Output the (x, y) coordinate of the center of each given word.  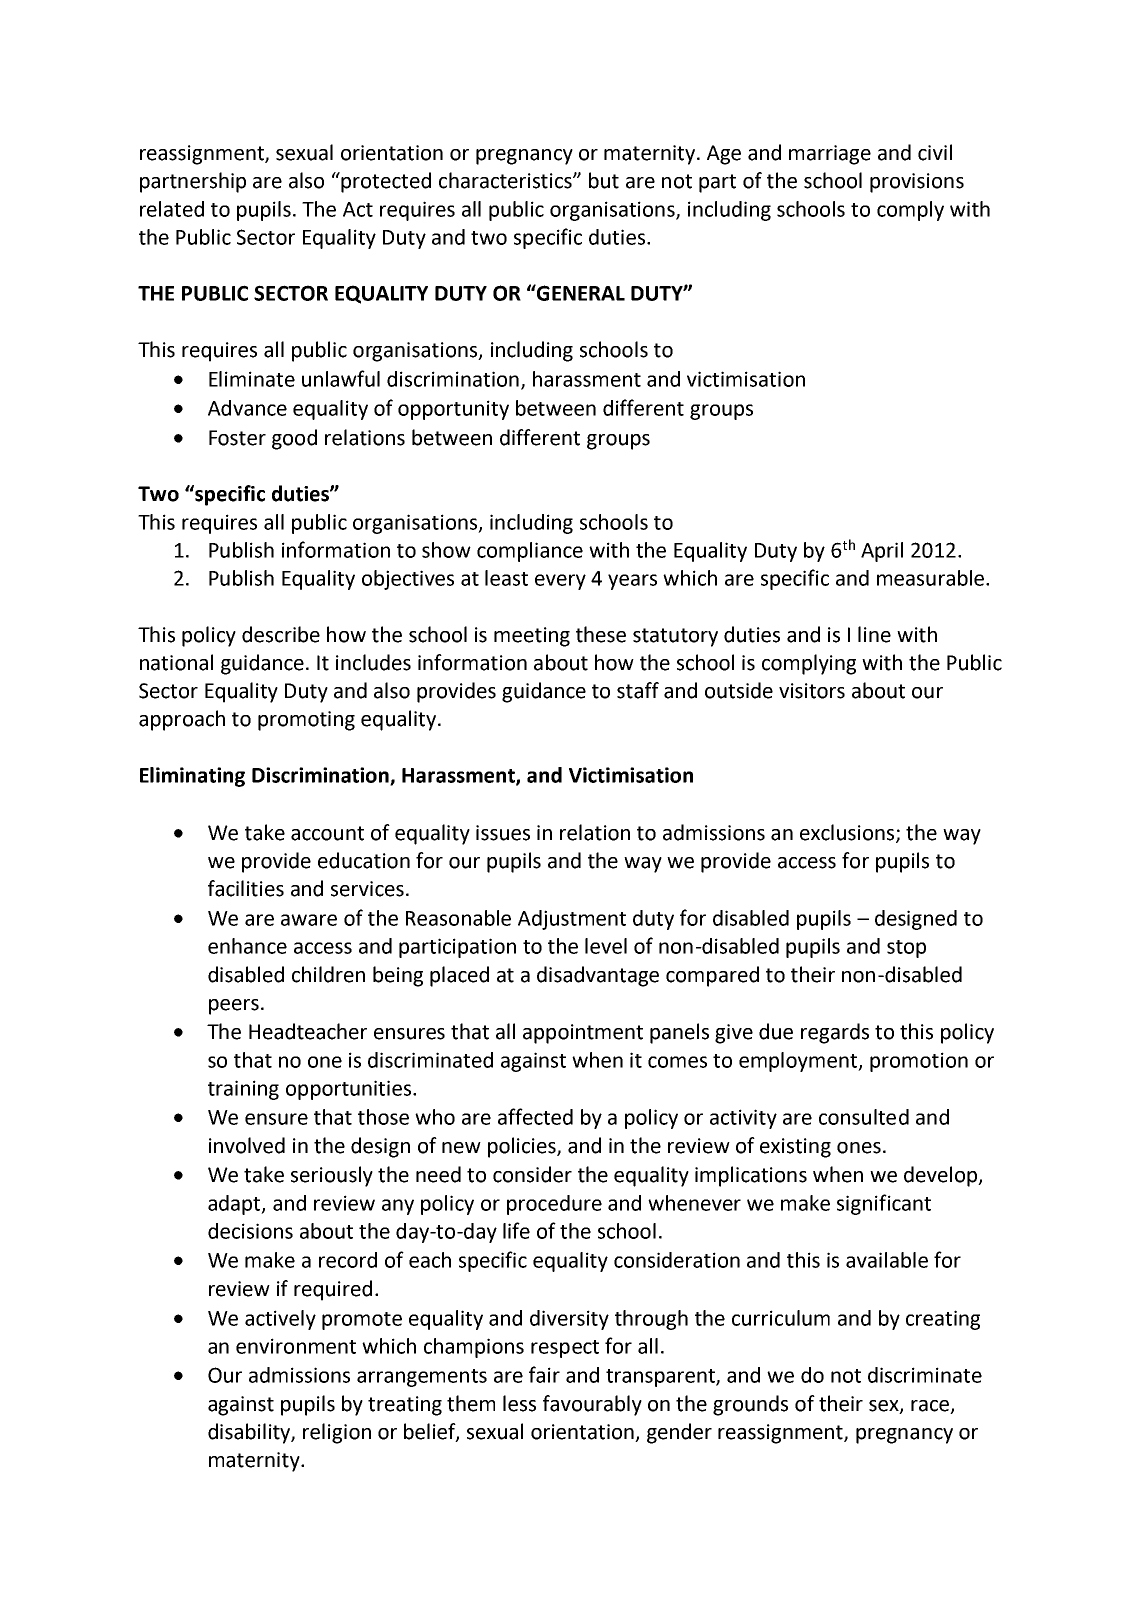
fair (544, 1374)
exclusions (848, 833)
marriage (830, 155)
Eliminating (192, 777)
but (604, 180)
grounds (750, 1405)
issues (503, 833)
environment (296, 1346)
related (172, 209)
